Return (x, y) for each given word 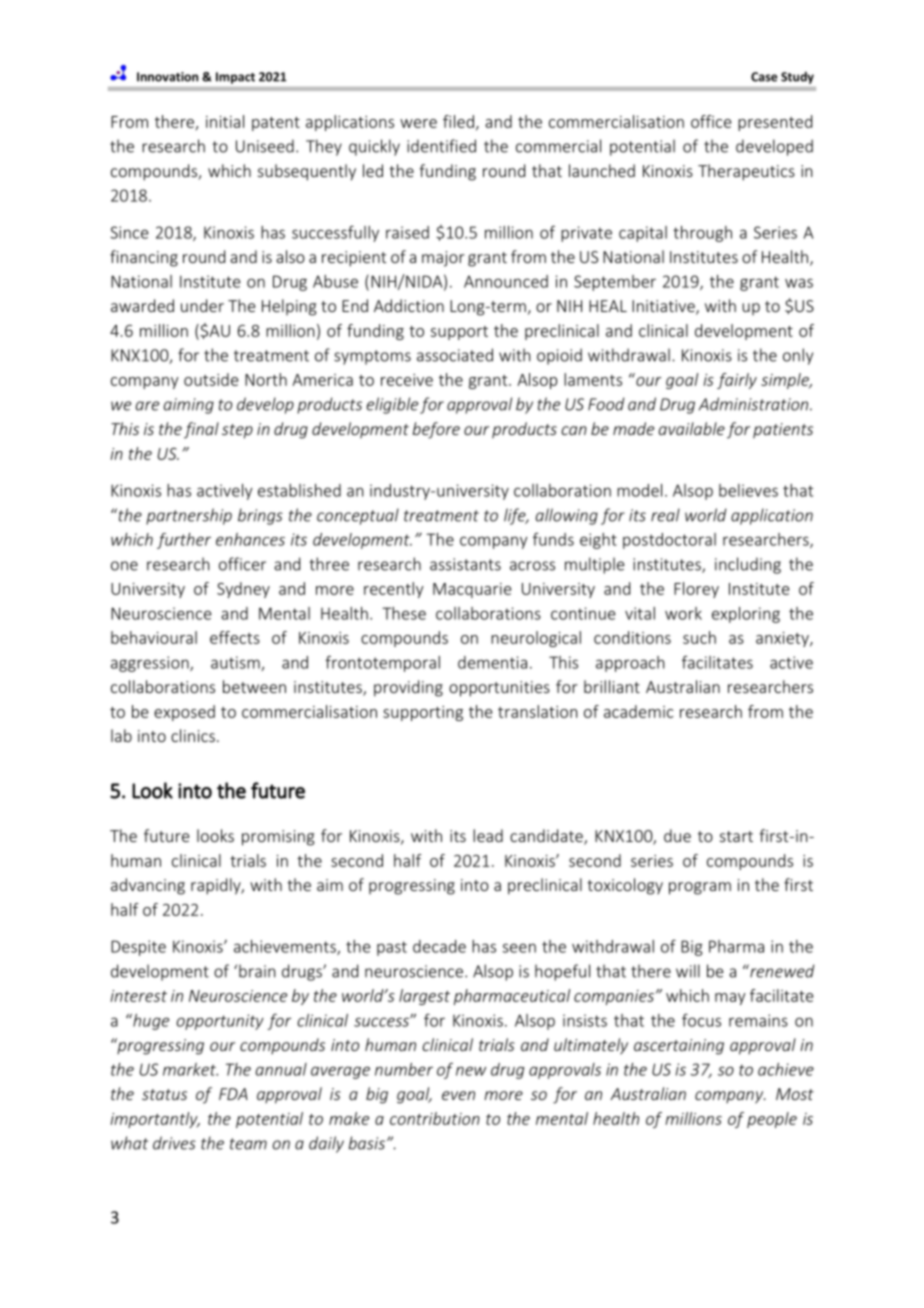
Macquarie (472, 590)
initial (225, 121)
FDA (233, 1094)
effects (235, 637)
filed (458, 121)
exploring (746, 615)
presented (775, 123)
